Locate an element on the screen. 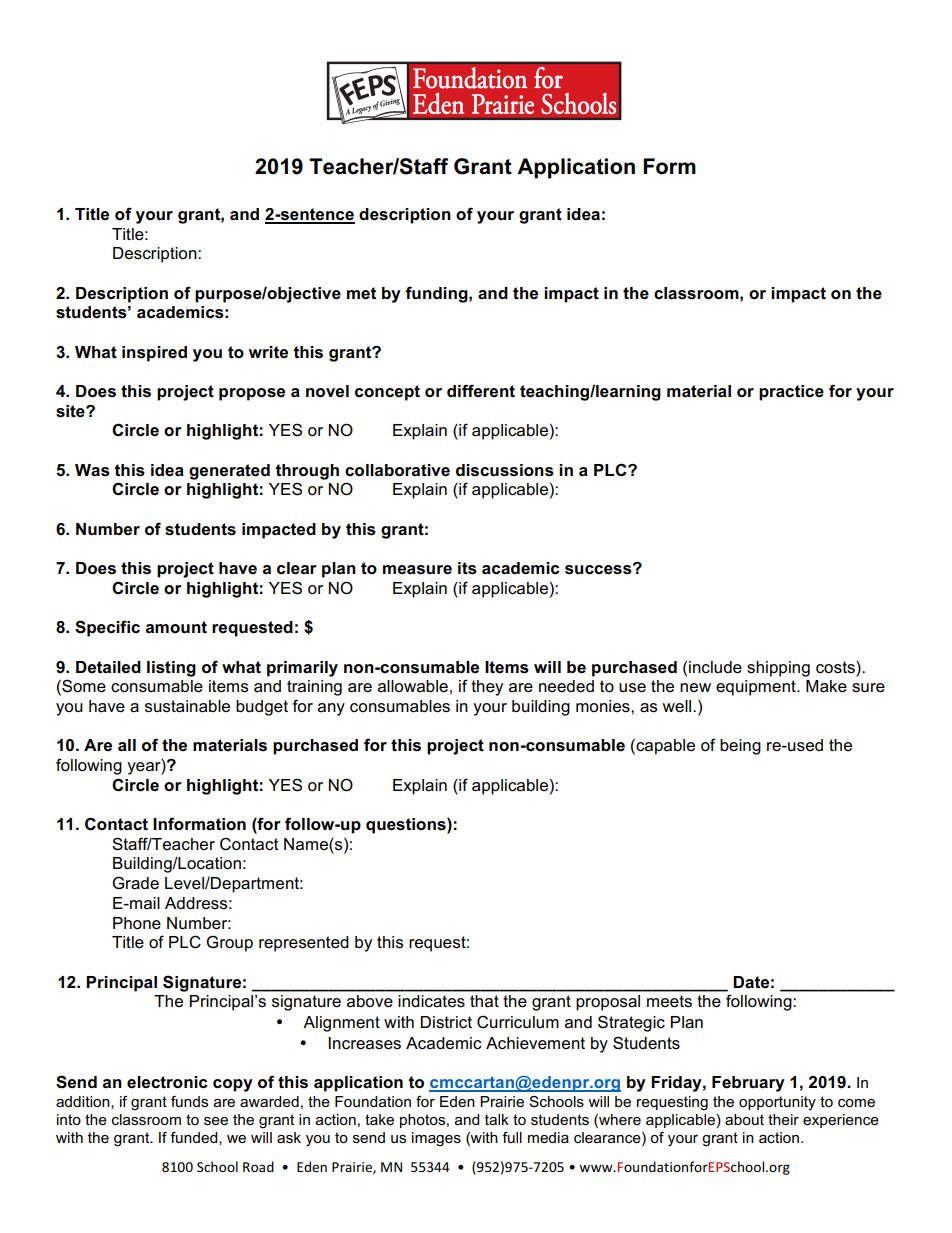 Image resolution: width=952 pixels, height=1233 pixels. practice is located at coordinates (791, 393).
